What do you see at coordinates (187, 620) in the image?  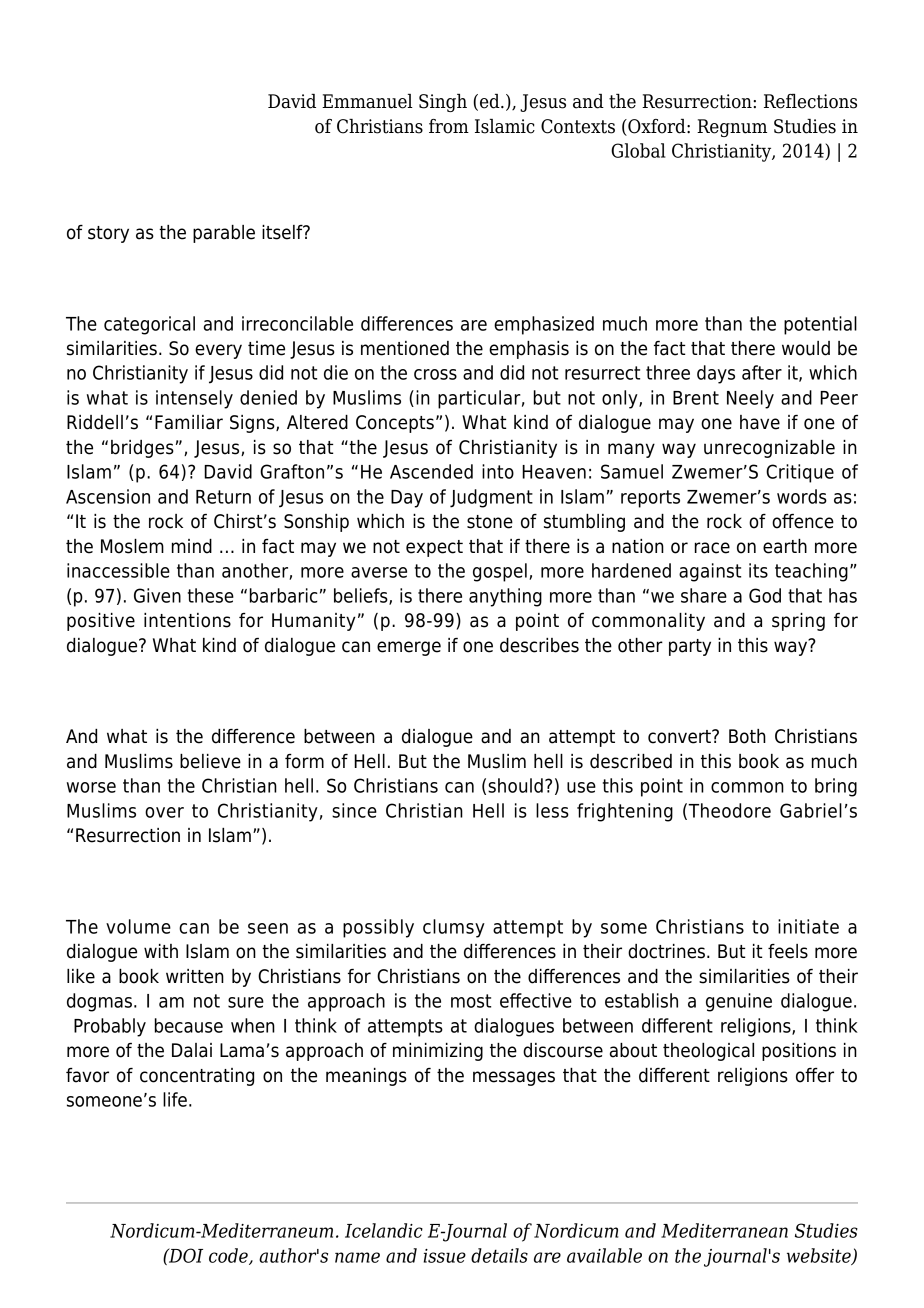 I see `intentions` at bounding box center [187, 620].
